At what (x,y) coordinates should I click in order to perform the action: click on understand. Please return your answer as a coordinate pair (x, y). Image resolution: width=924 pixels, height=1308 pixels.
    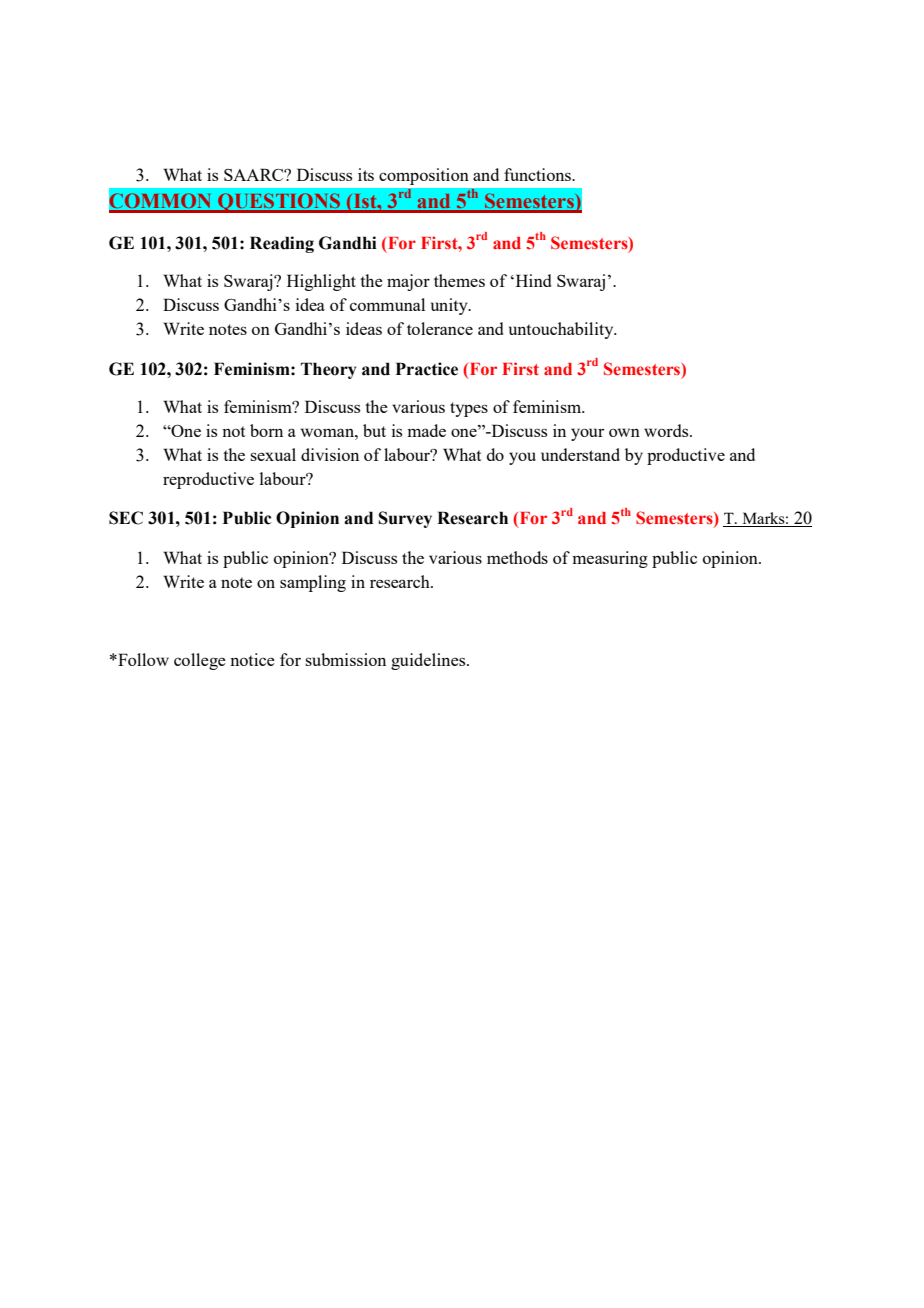
    Looking at the image, I should click on (580, 454).
